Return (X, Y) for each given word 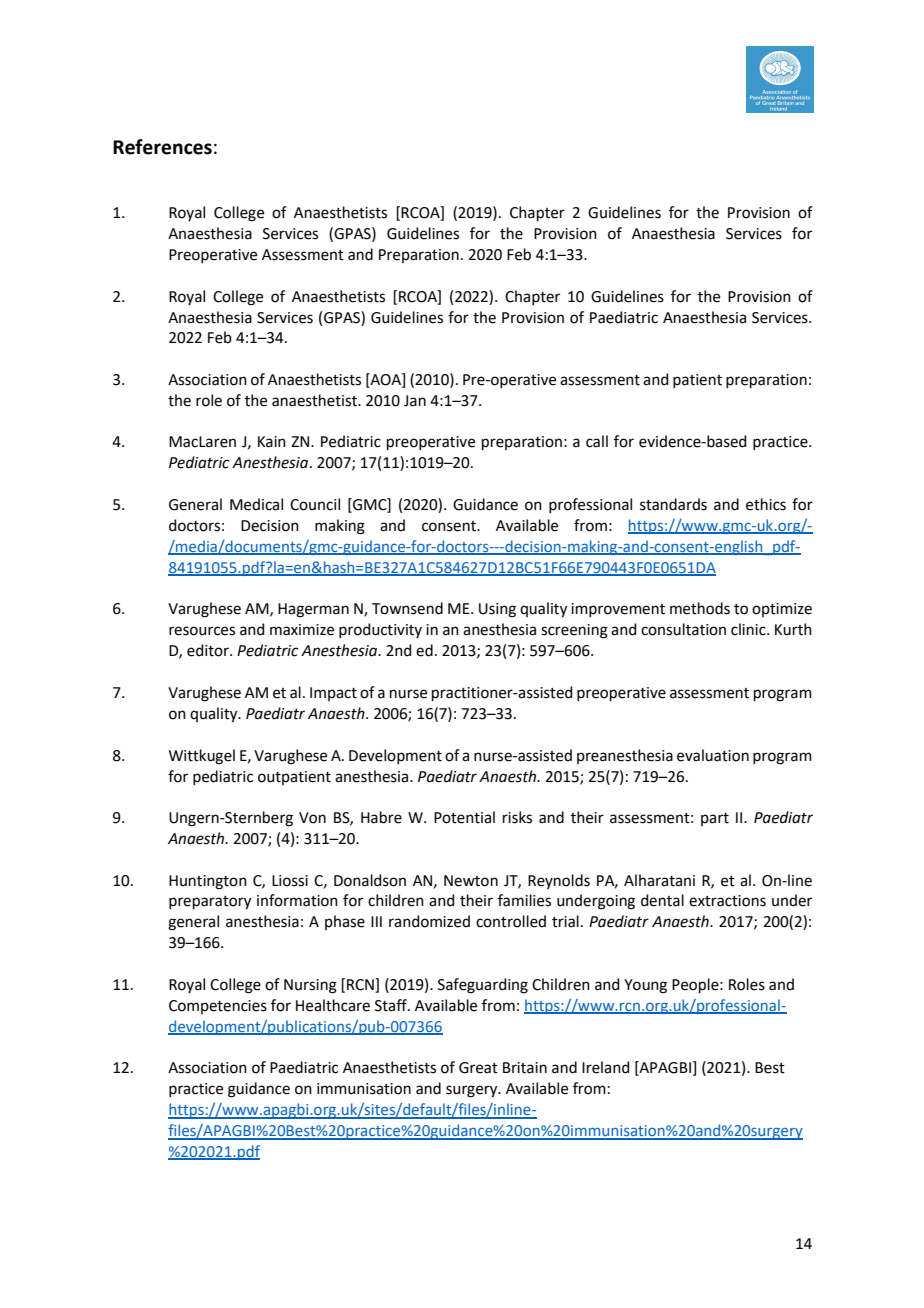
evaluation (713, 755)
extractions (727, 901)
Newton (471, 881)
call (597, 441)
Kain (272, 442)
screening (574, 631)
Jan (415, 401)
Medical (256, 504)
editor (209, 650)
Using (497, 610)
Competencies (218, 1007)
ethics (766, 504)
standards (673, 504)
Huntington (208, 882)
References (162, 147)
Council (315, 504)
